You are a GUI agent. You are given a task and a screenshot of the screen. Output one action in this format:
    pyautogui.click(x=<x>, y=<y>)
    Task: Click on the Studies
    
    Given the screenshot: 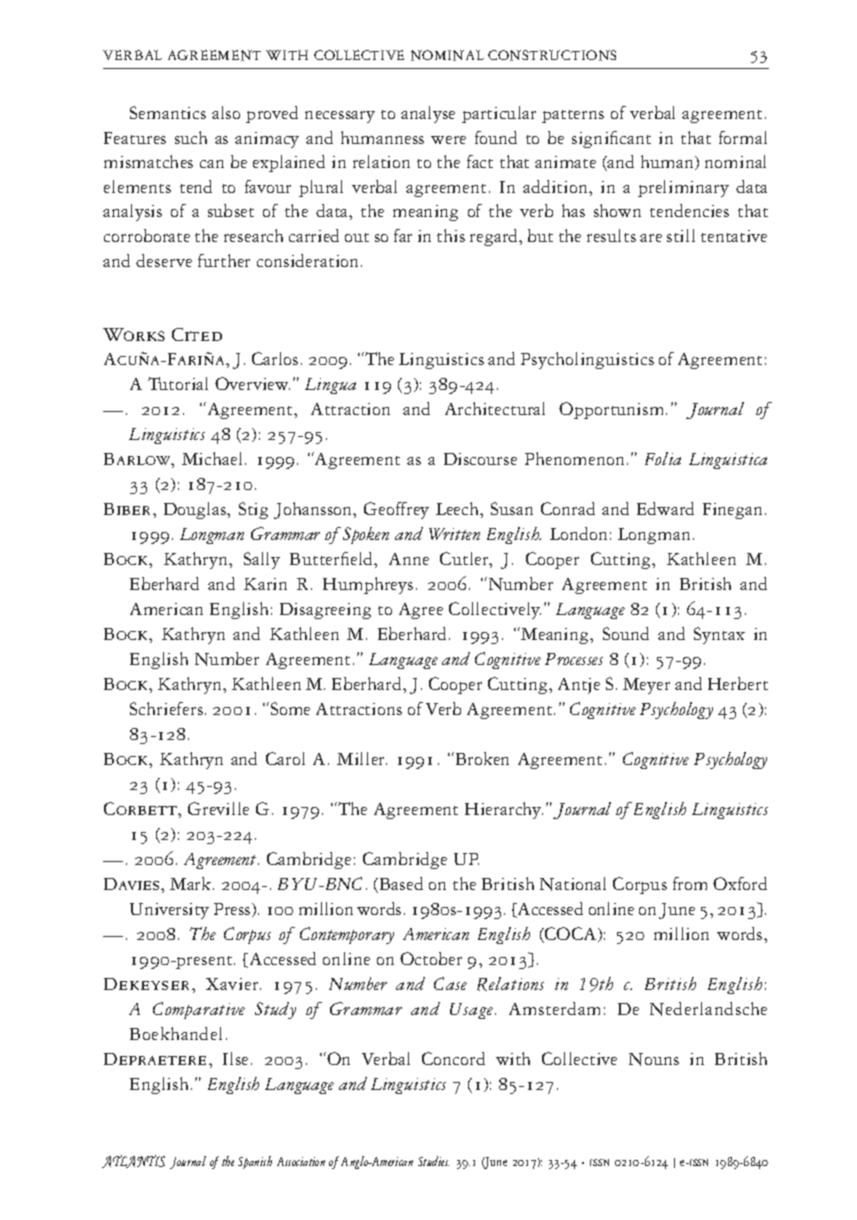 What is the action you would take?
    pyautogui.click(x=433, y=1161)
